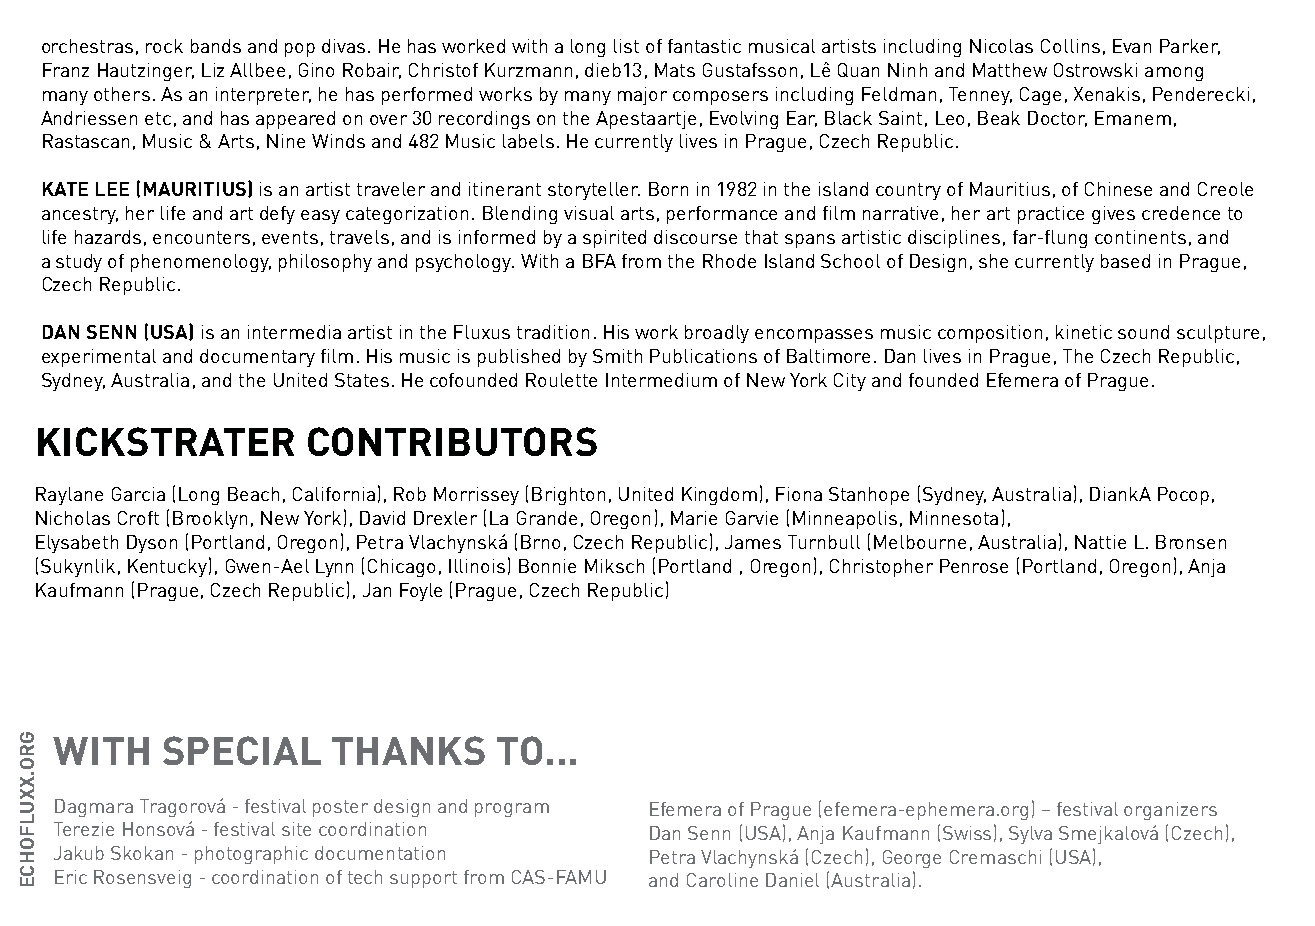 This screenshot has width=1315, height=926. What do you see at coordinates (599, 261) in the screenshot?
I see `BFA` at bounding box center [599, 261].
